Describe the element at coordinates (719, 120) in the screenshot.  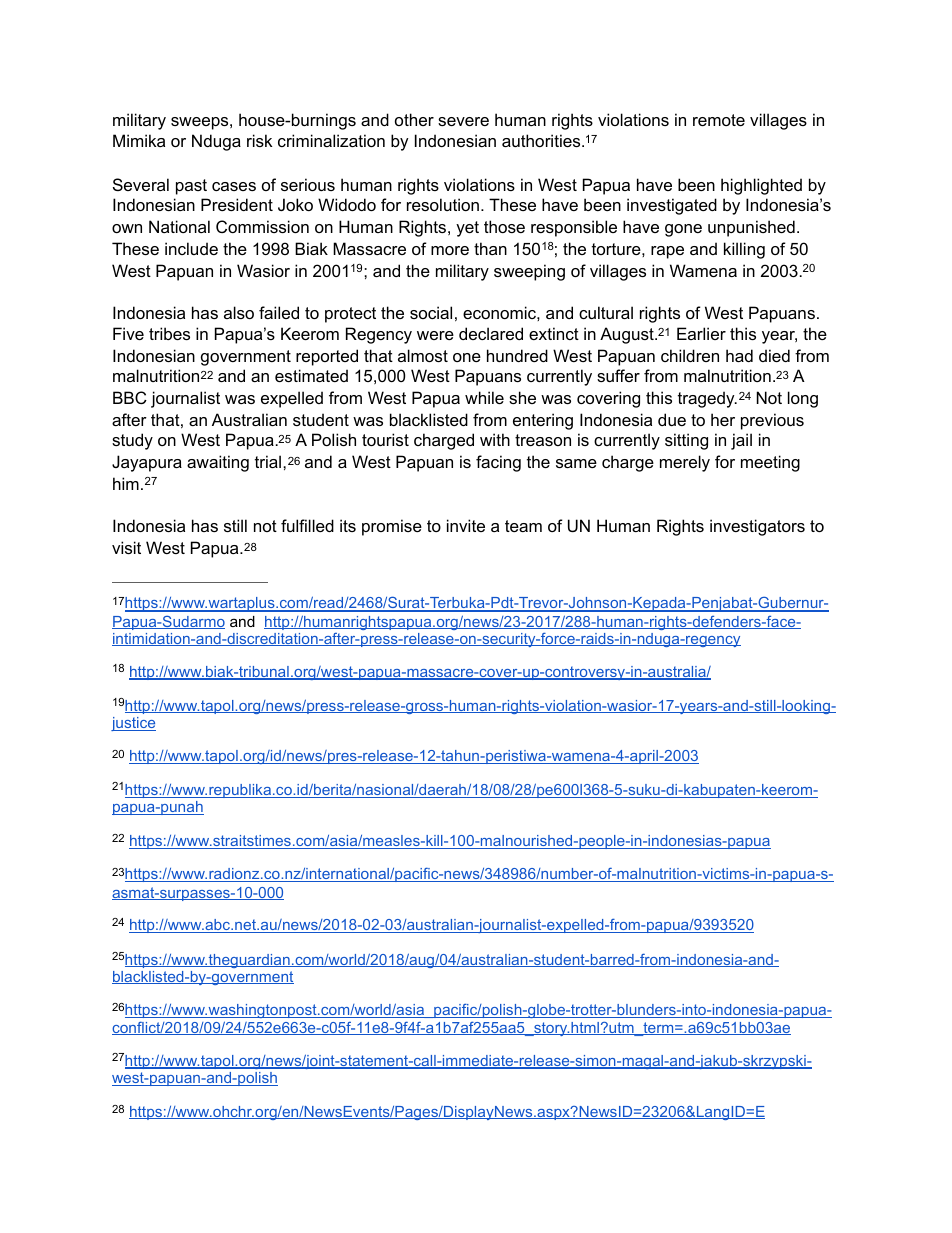
I see `remote` at that location.
